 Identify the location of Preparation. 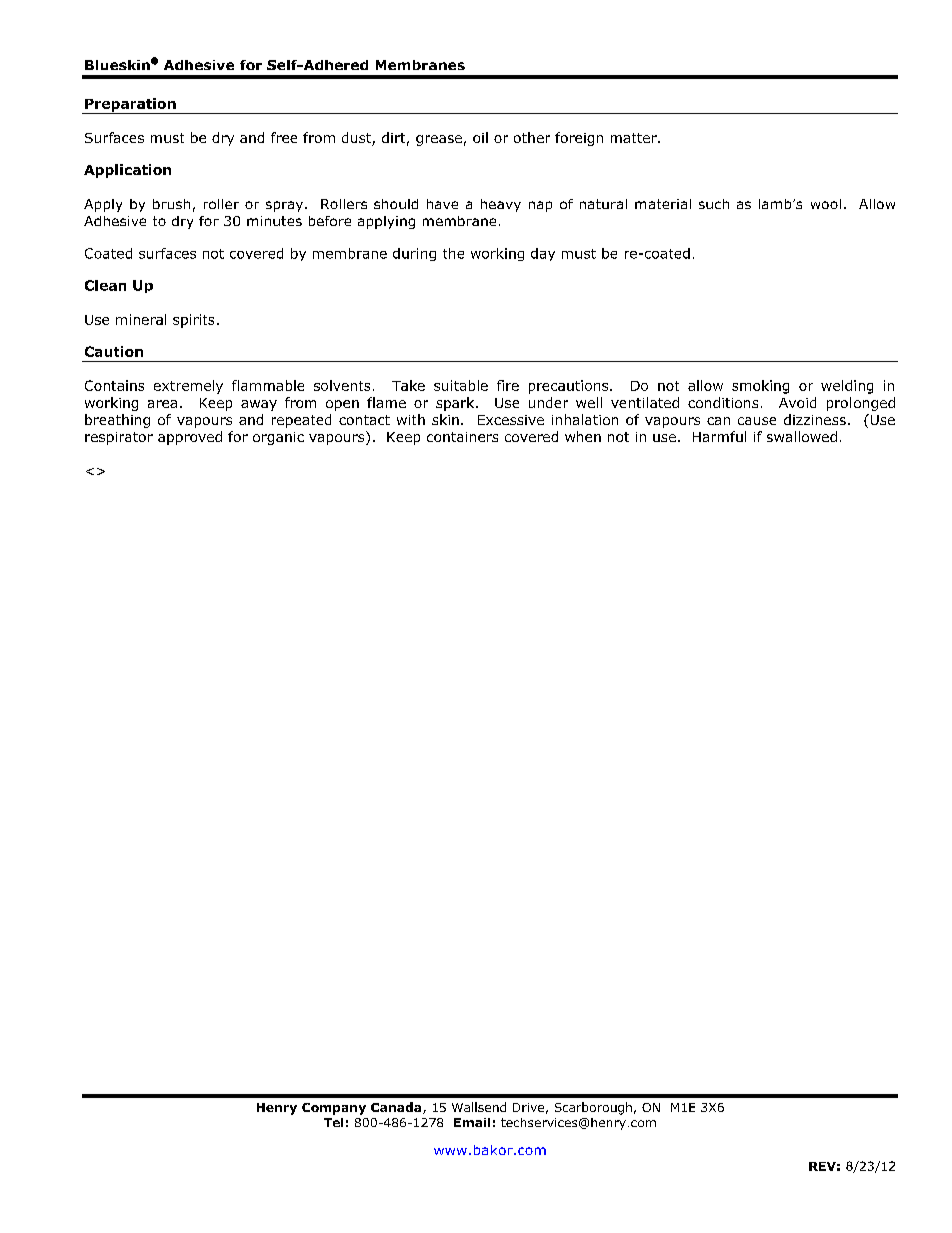
(130, 106).
